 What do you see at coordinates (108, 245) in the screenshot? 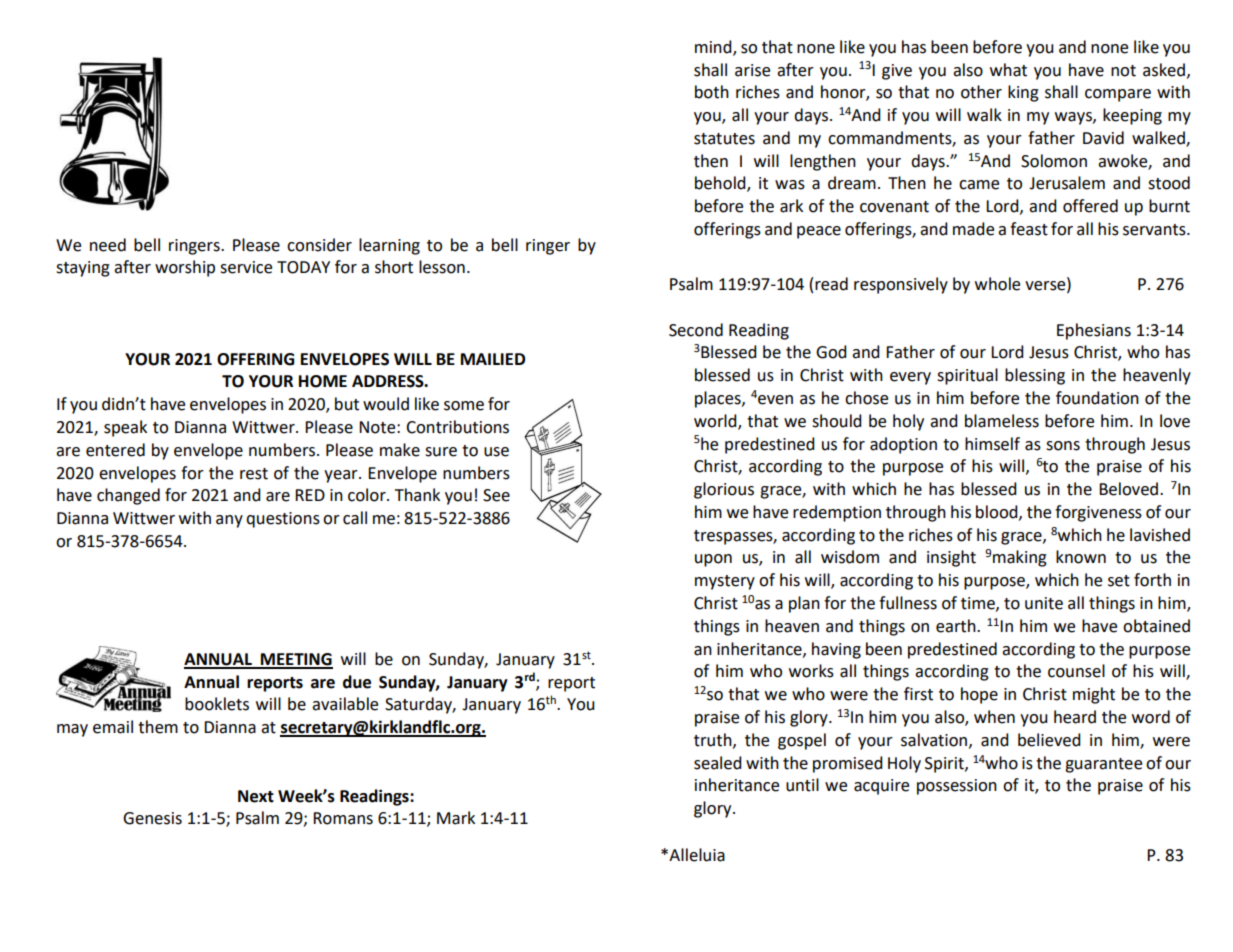
I see `need` at bounding box center [108, 245].
